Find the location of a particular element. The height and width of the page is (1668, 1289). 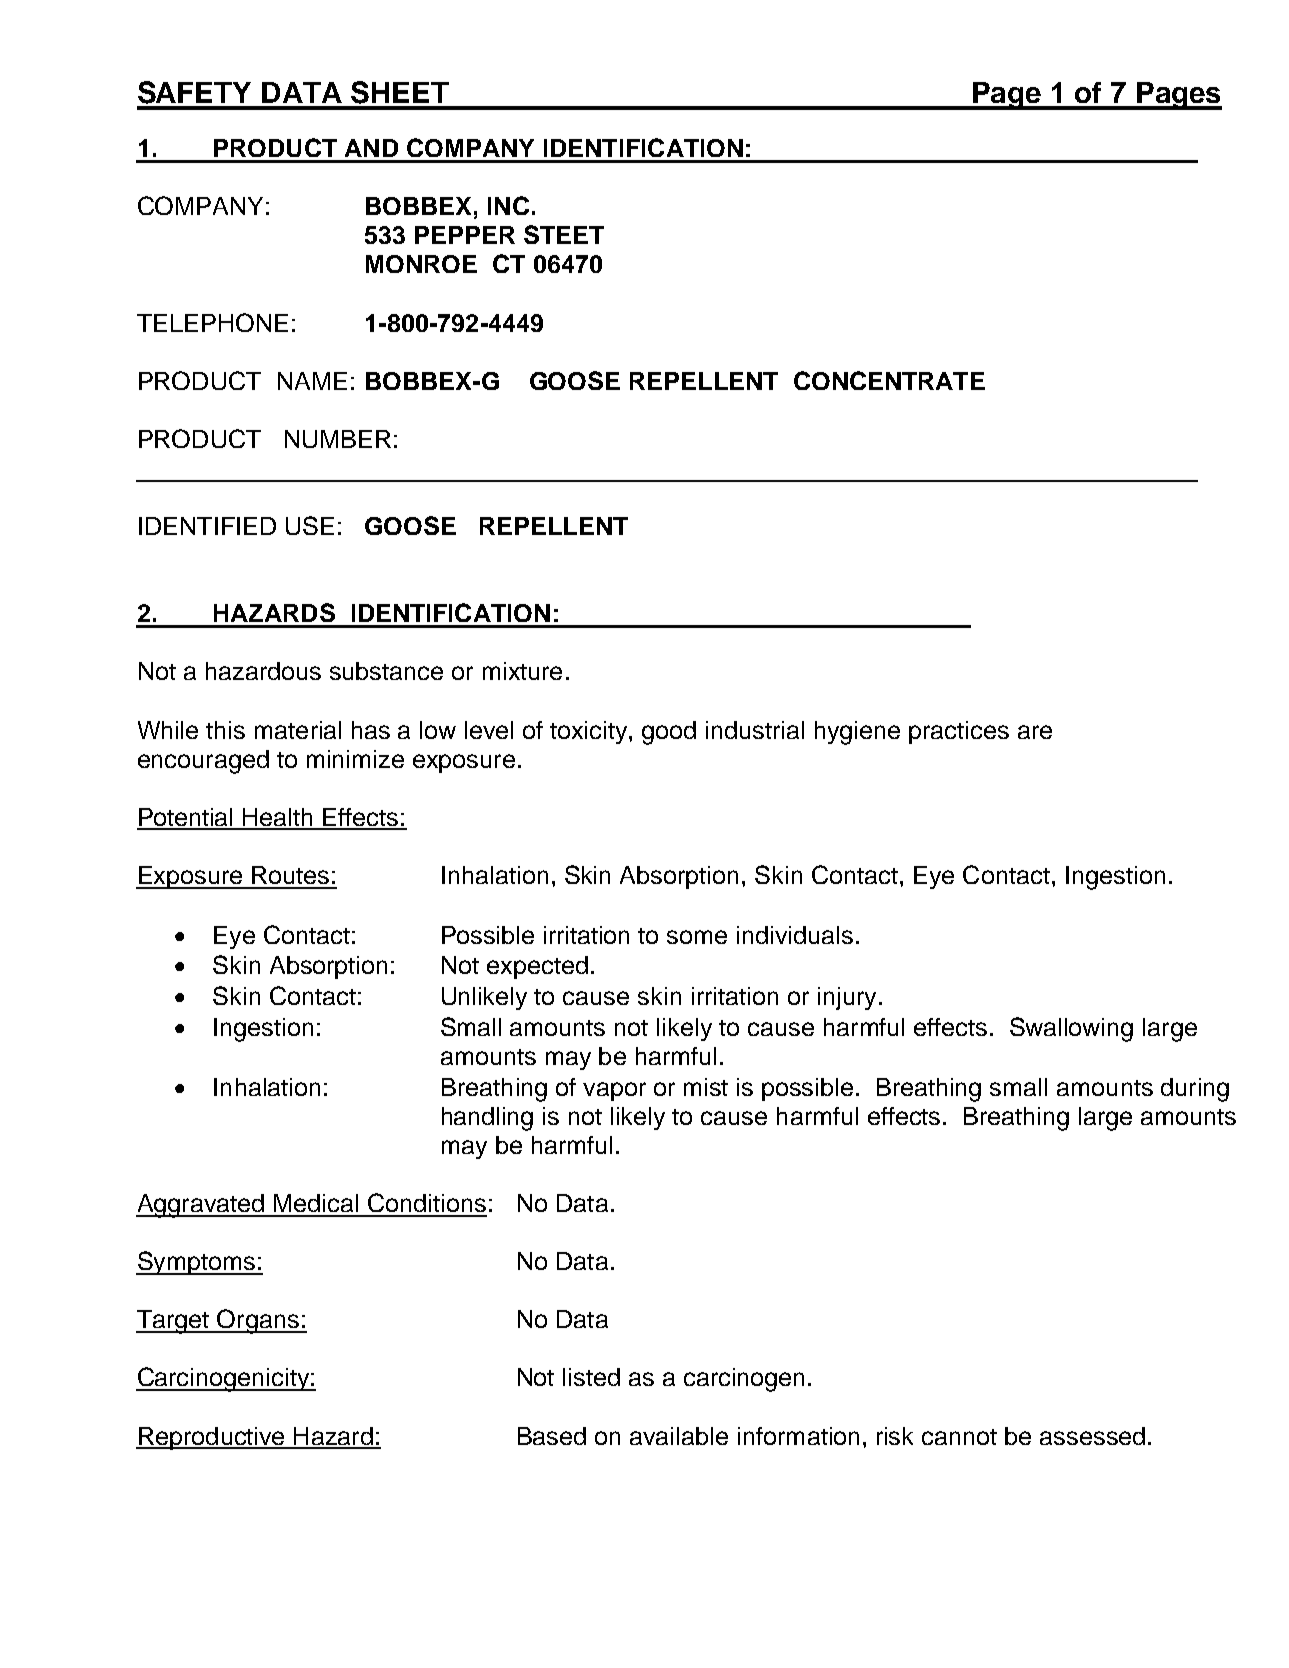

practices is located at coordinates (959, 732).
